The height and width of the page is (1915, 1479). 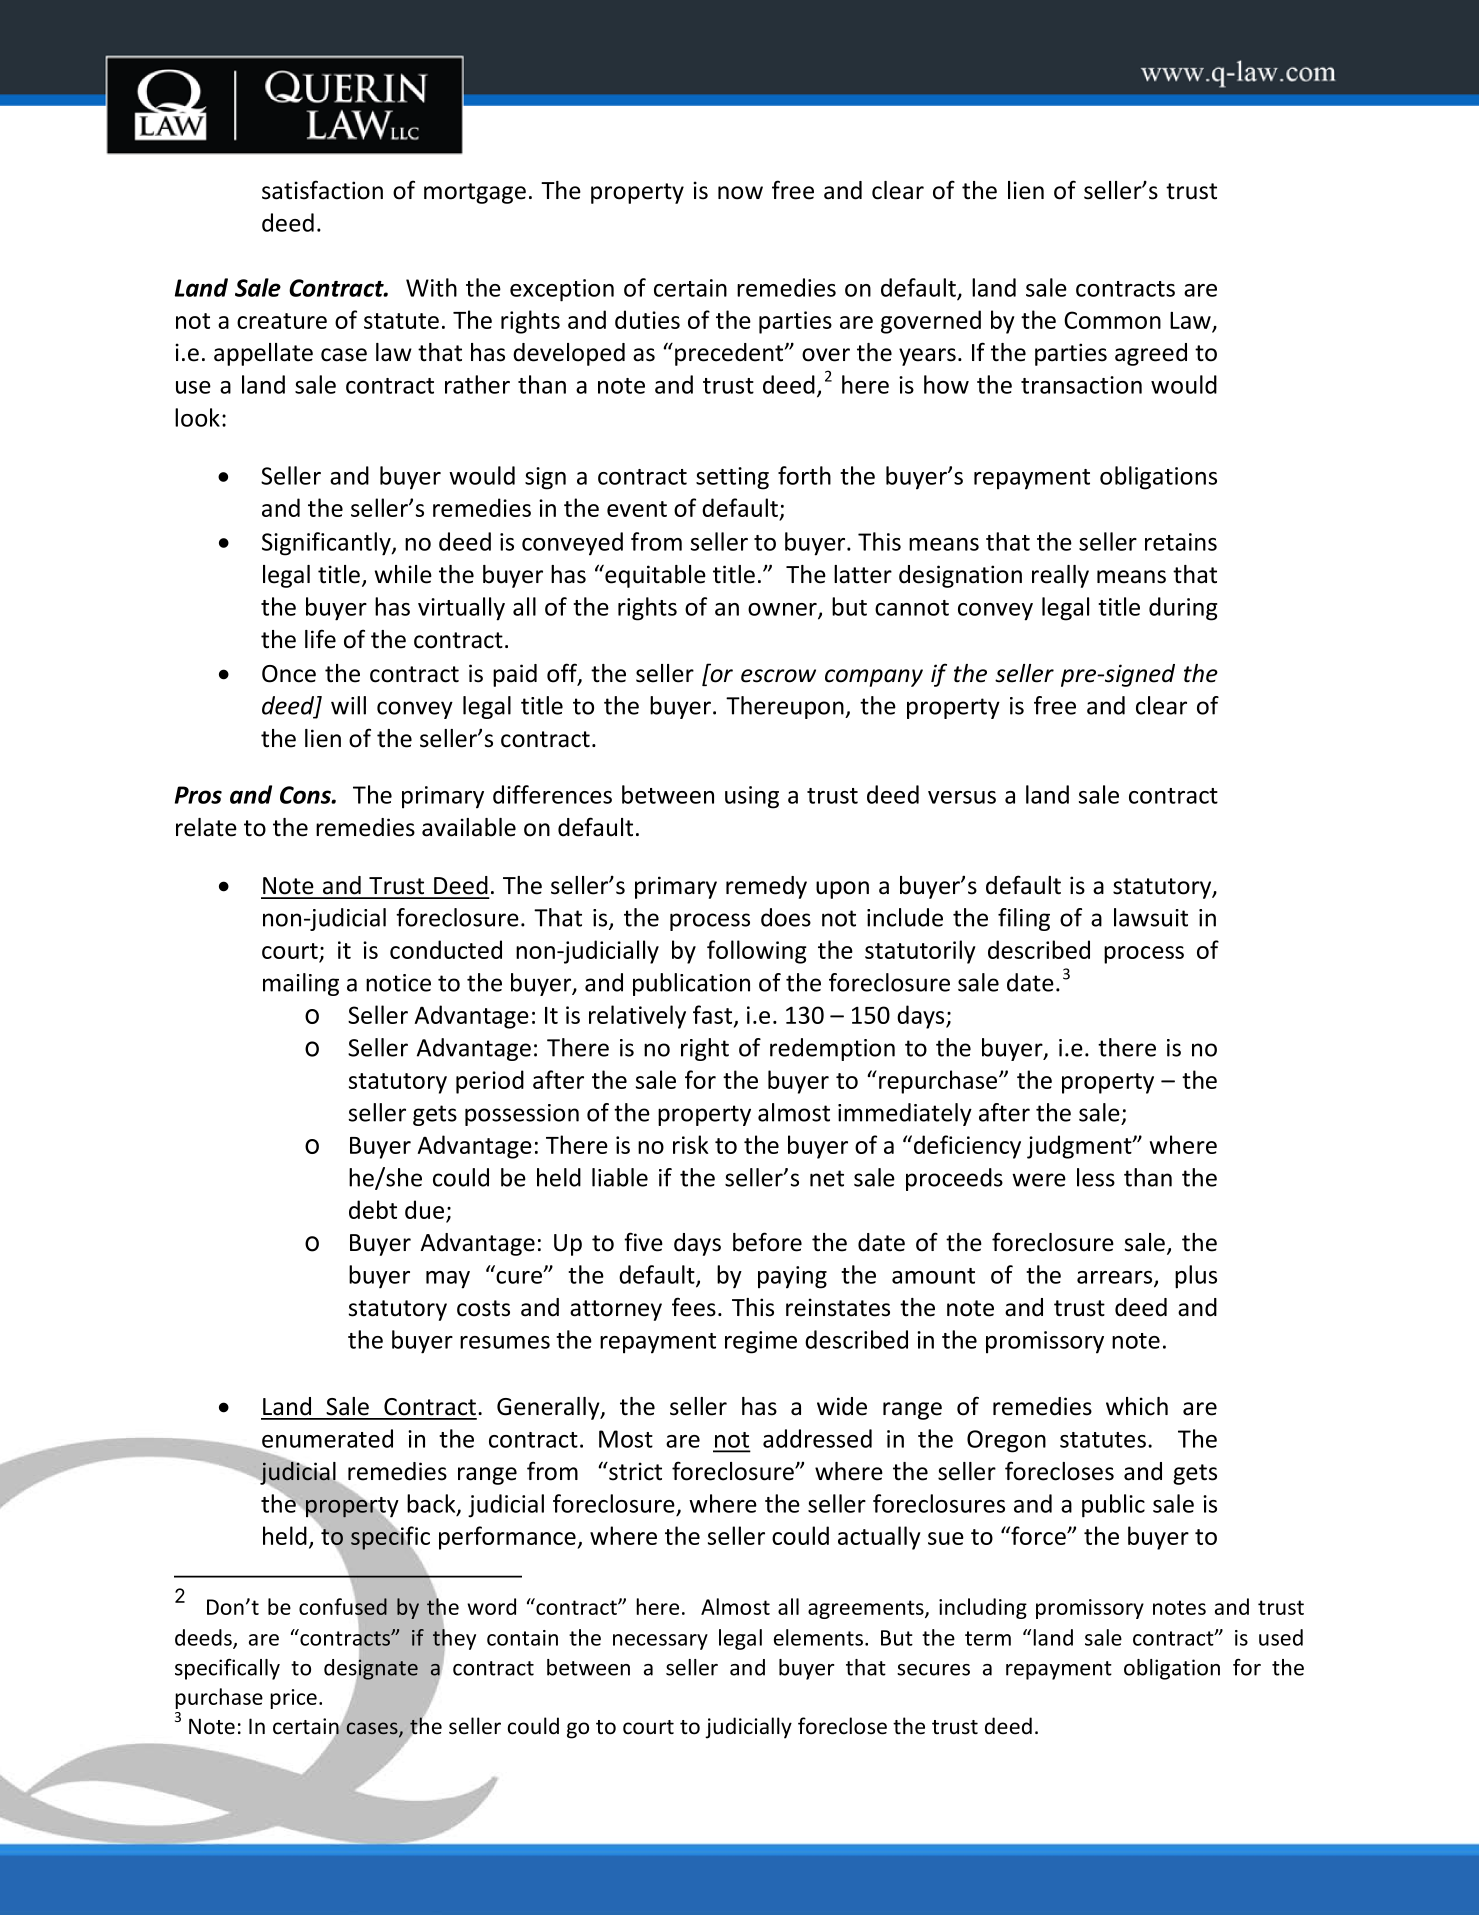 I want to click on Common, so click(x=1112, y=320).
